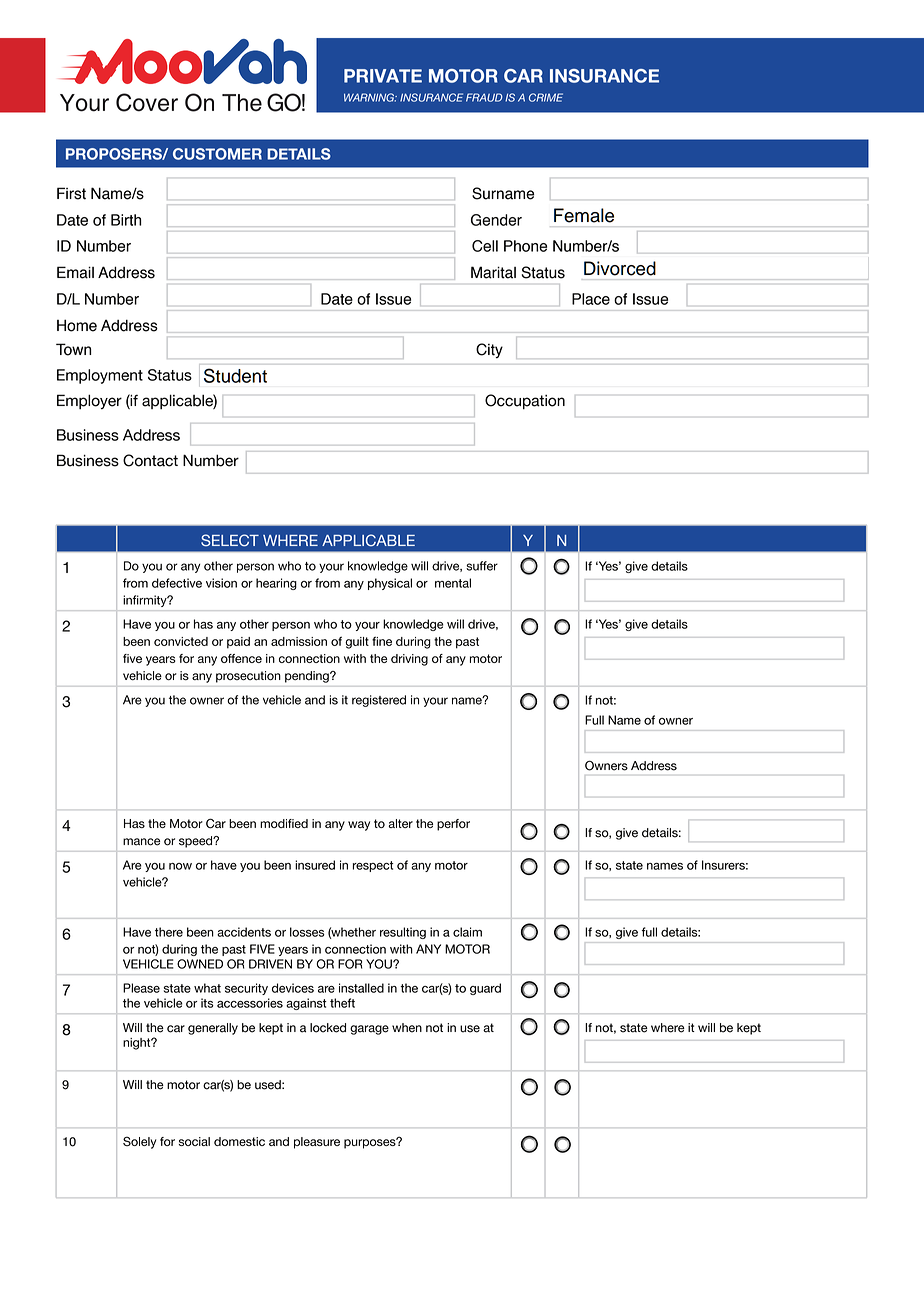  What do you see at coordinates (383, 76) in the document?
I see `PRIVATE` at bounding box center [383, 76].
